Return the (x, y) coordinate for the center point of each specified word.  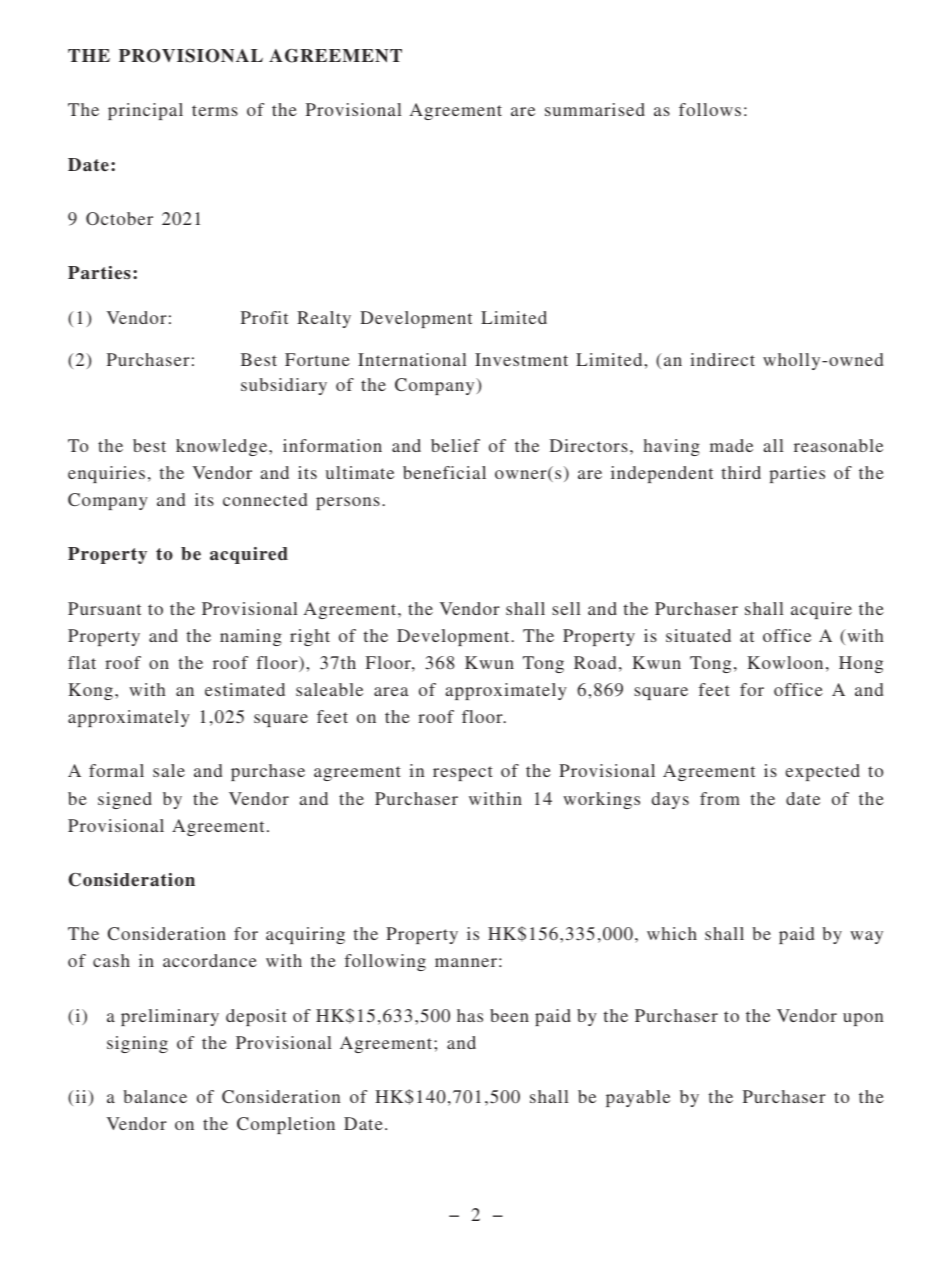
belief (455, 445)
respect (463, 773)
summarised (595, 109)
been (509, 1015)
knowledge (223, 447)
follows (710, 109)
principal (145, 111)
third (741, 472)
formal (116, 770)
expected (823, 772)
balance (155, 1096)
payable (638, 1098)
